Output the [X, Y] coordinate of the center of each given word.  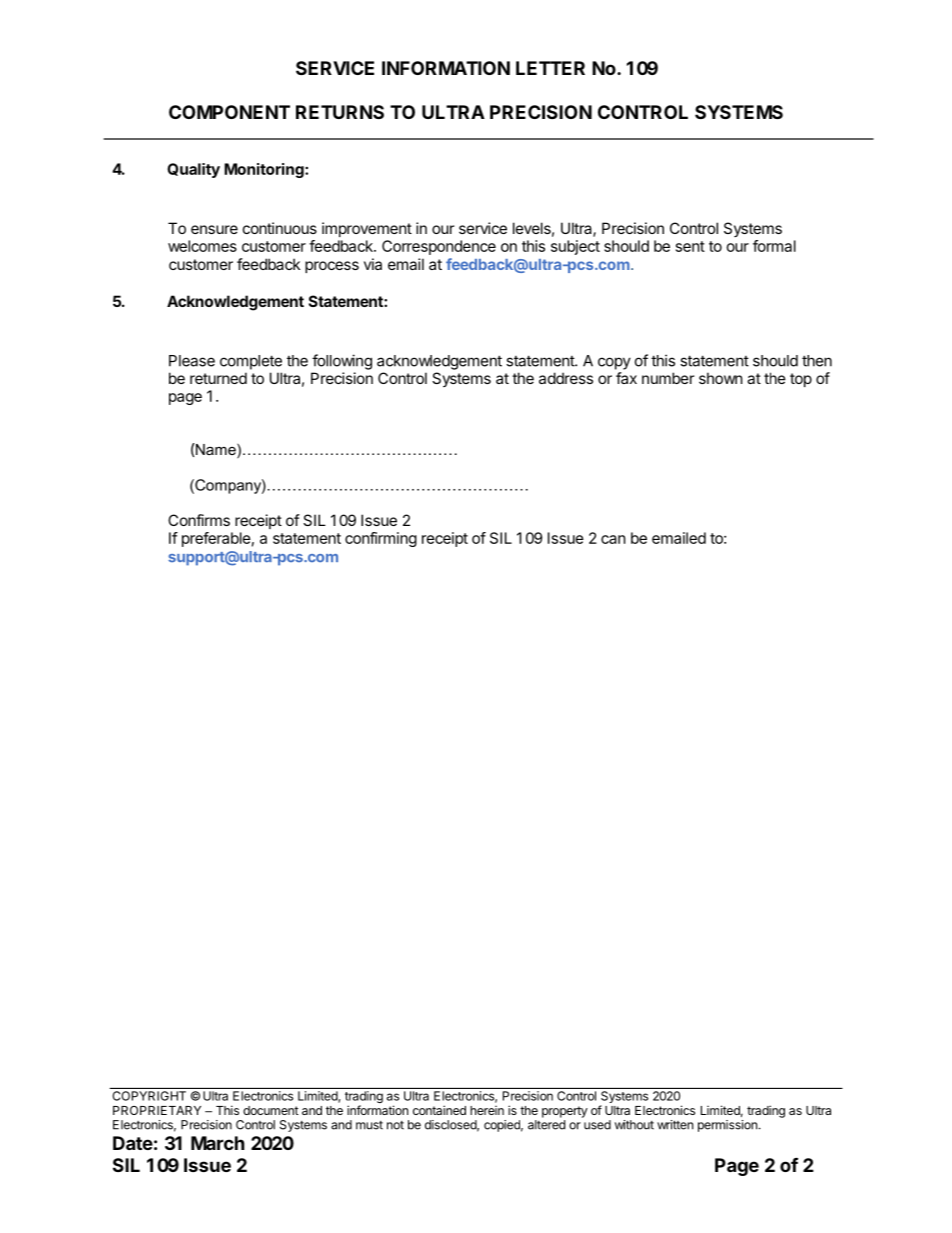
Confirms [199, 520]
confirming [381, 539]
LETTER [550, 68]
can [613, 539]
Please [192, 361]
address [566, 378]
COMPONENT [229, 112]
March [218, 1143]
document [271, 1110]
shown [721, 378]
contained [439, 1110]
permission [727, 1126]
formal [774, 246]
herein [487, 1110]
